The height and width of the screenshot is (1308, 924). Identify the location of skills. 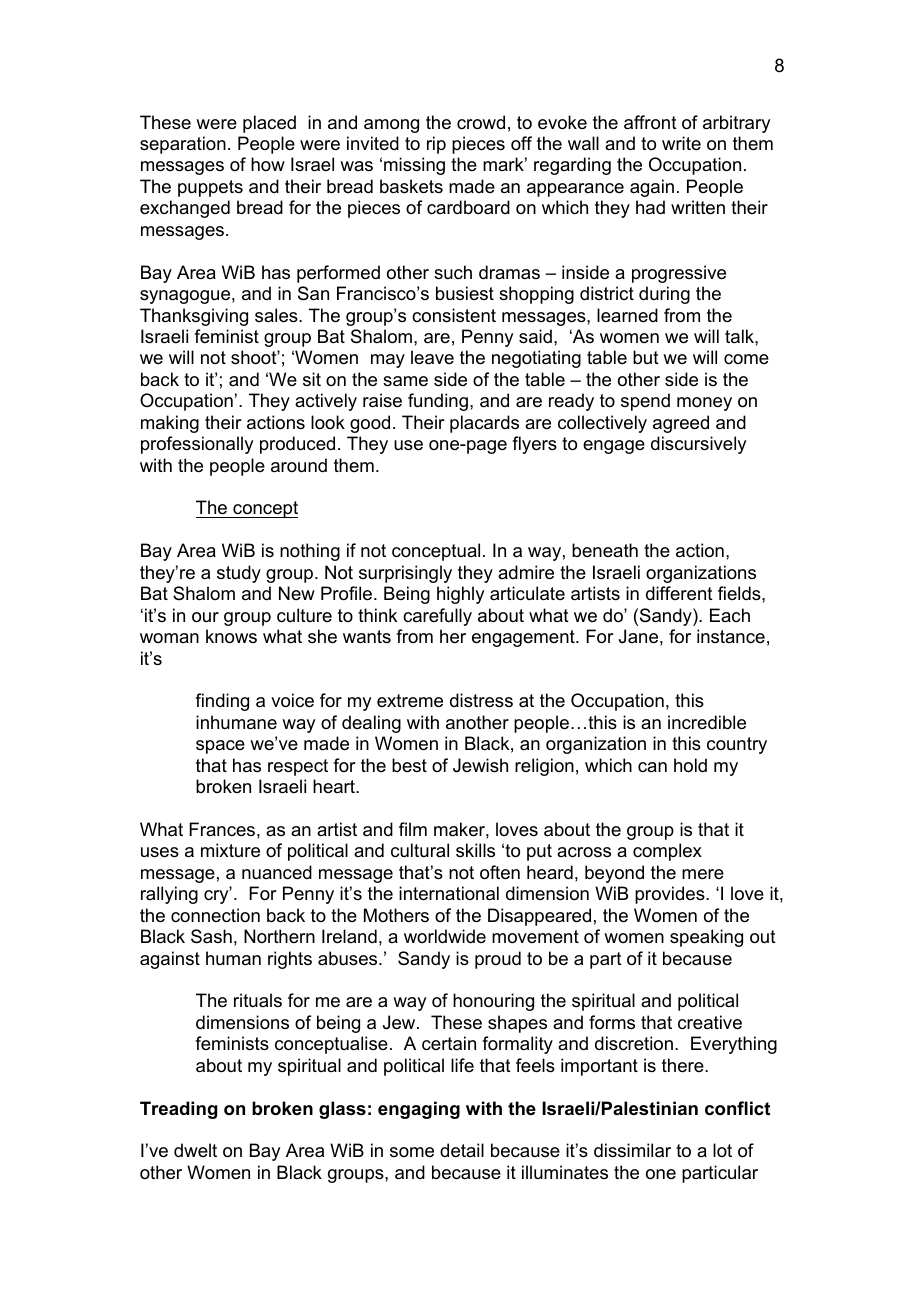
(475, 850).
